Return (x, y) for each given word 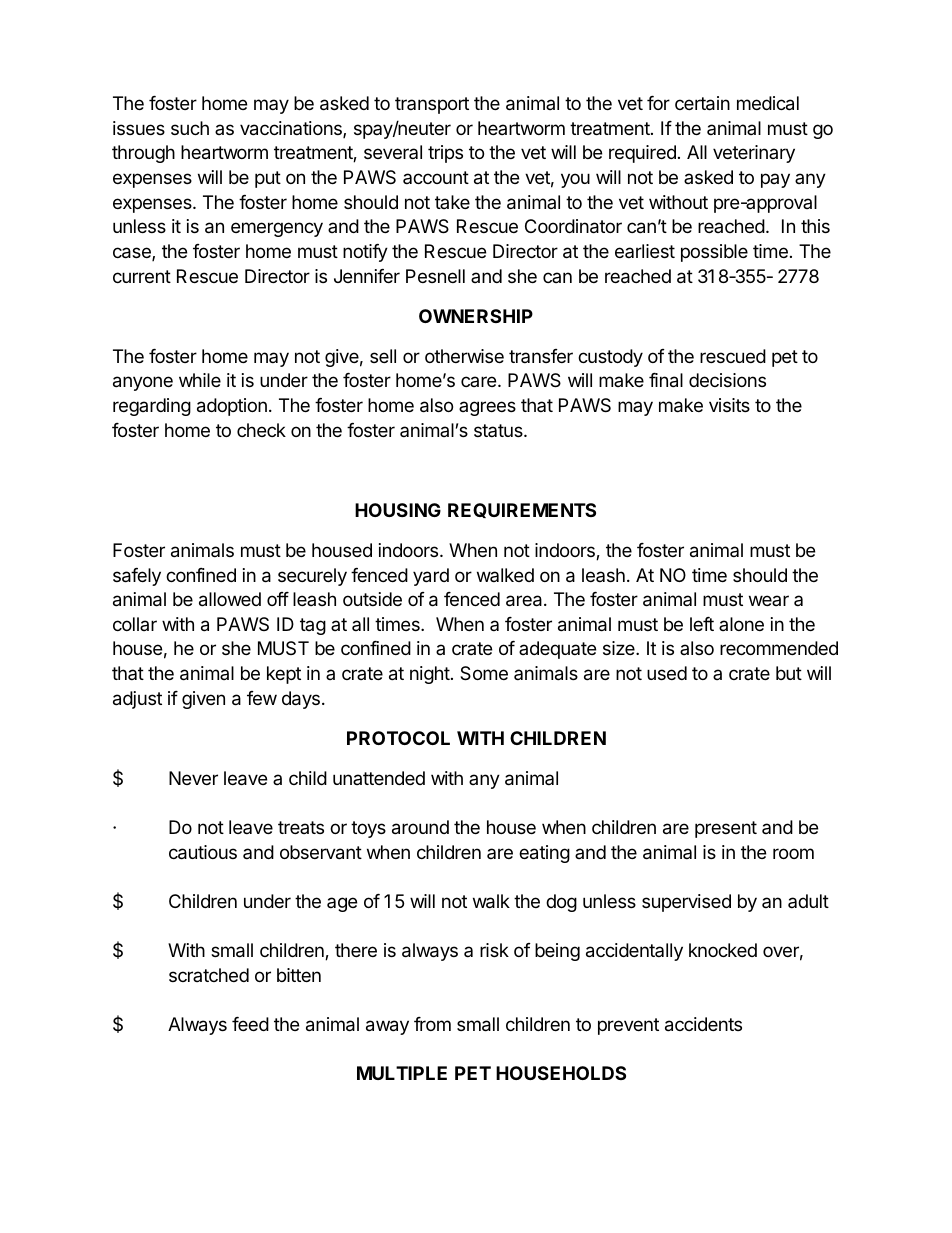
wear (769, 600)
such (190, 128)
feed (250, 1024)
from (432, 1024)
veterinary (754, 154)
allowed (230, 599)
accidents (703, 1024)
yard (431, 577)
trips (445, 154)
